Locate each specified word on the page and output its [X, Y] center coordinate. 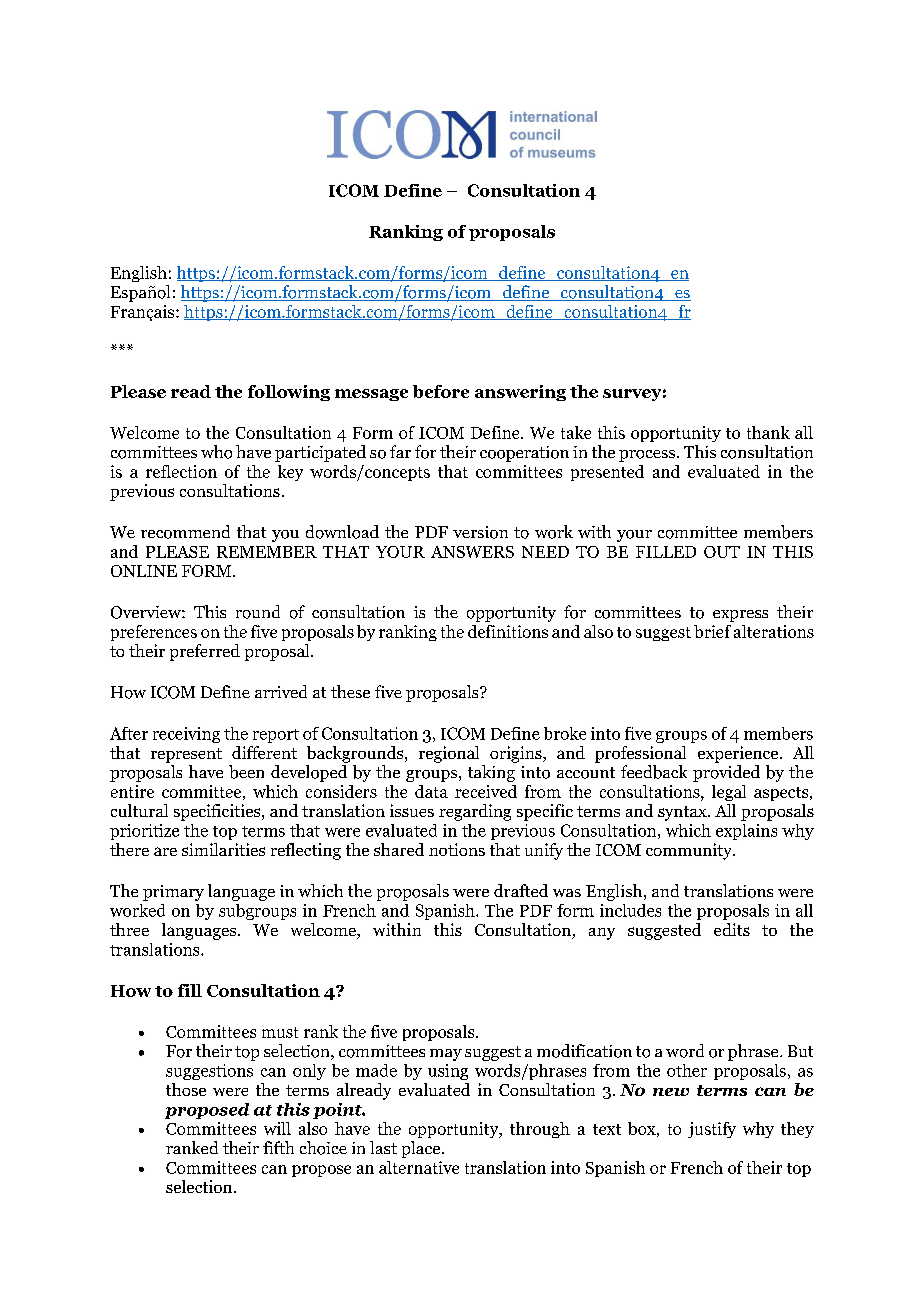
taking [491, 773]
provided [726, 773]
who [216, 452]
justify [712, 1130]
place [422, 1149]
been [246, 772]
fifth [278, 1147]
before [441, 391]
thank [768, 432]
